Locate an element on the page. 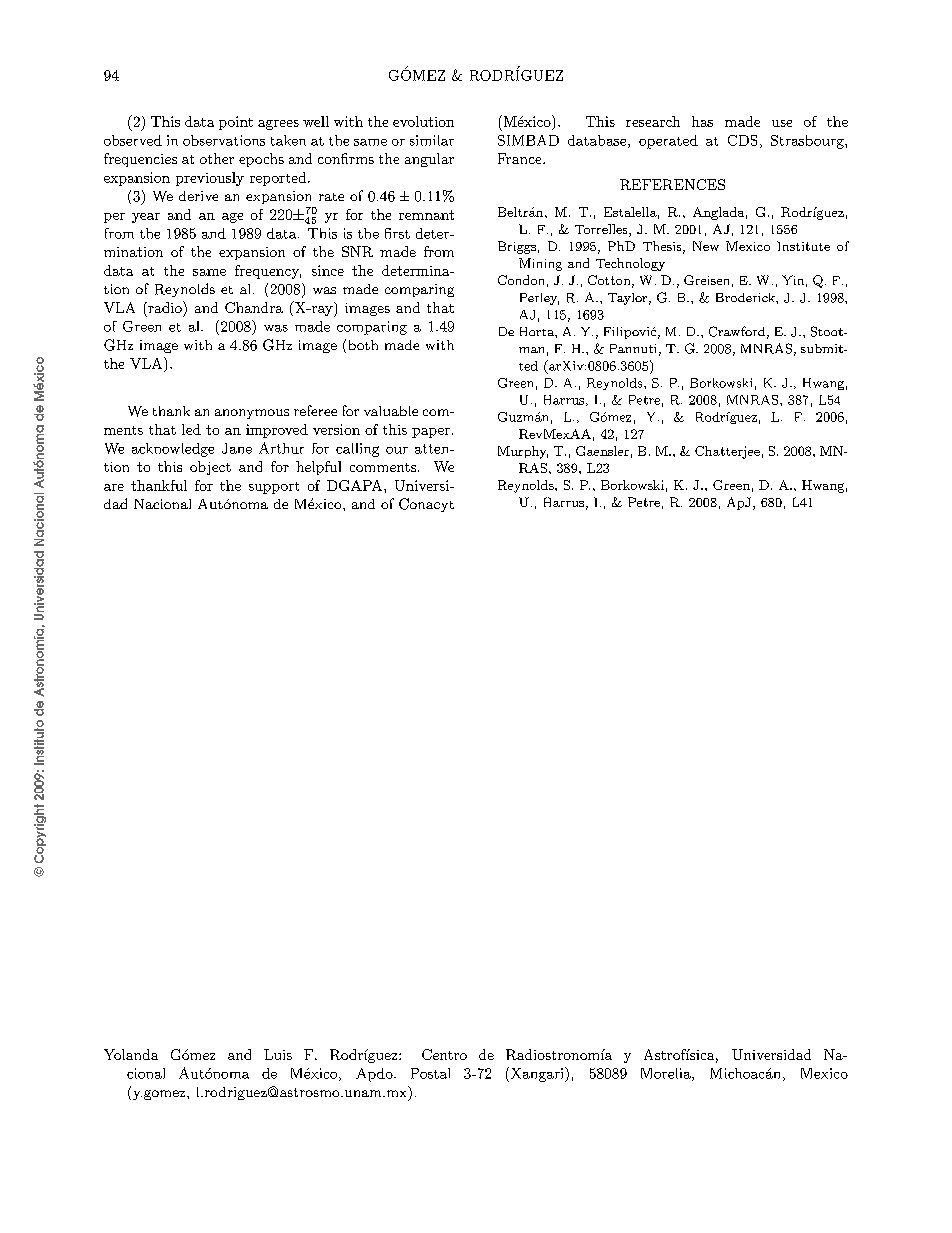 The height and width of the image is (1233, 952). other is located at coordinates (217, 158).
